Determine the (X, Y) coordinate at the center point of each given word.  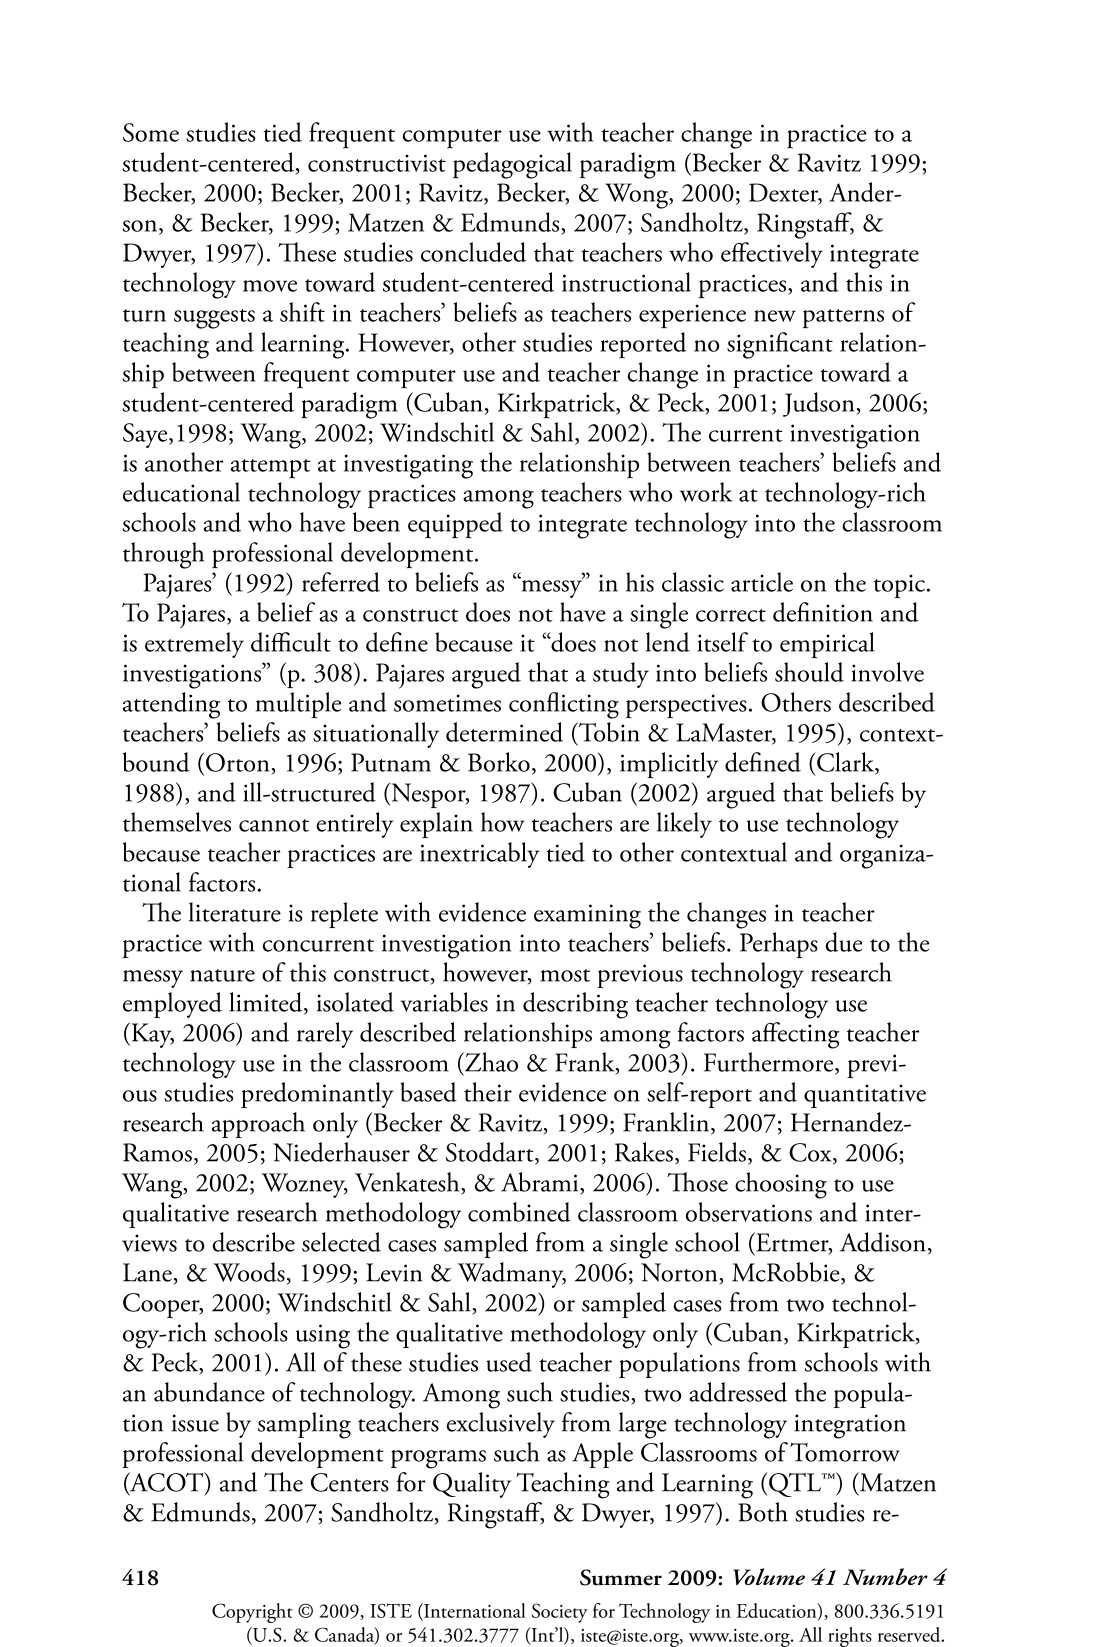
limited (267, 1003)
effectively (772, 255)
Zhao (490, 1062)
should (809, 672)
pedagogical (512, 165)
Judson (820, 404)
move (270, 286)
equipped (455, 525)
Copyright (252, 1613)
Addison (883, 1242)
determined (504, 732)
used (509, 1362)
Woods (249, 1272)
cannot (274, 825)
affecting (796, 1035)
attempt (270, 468)
